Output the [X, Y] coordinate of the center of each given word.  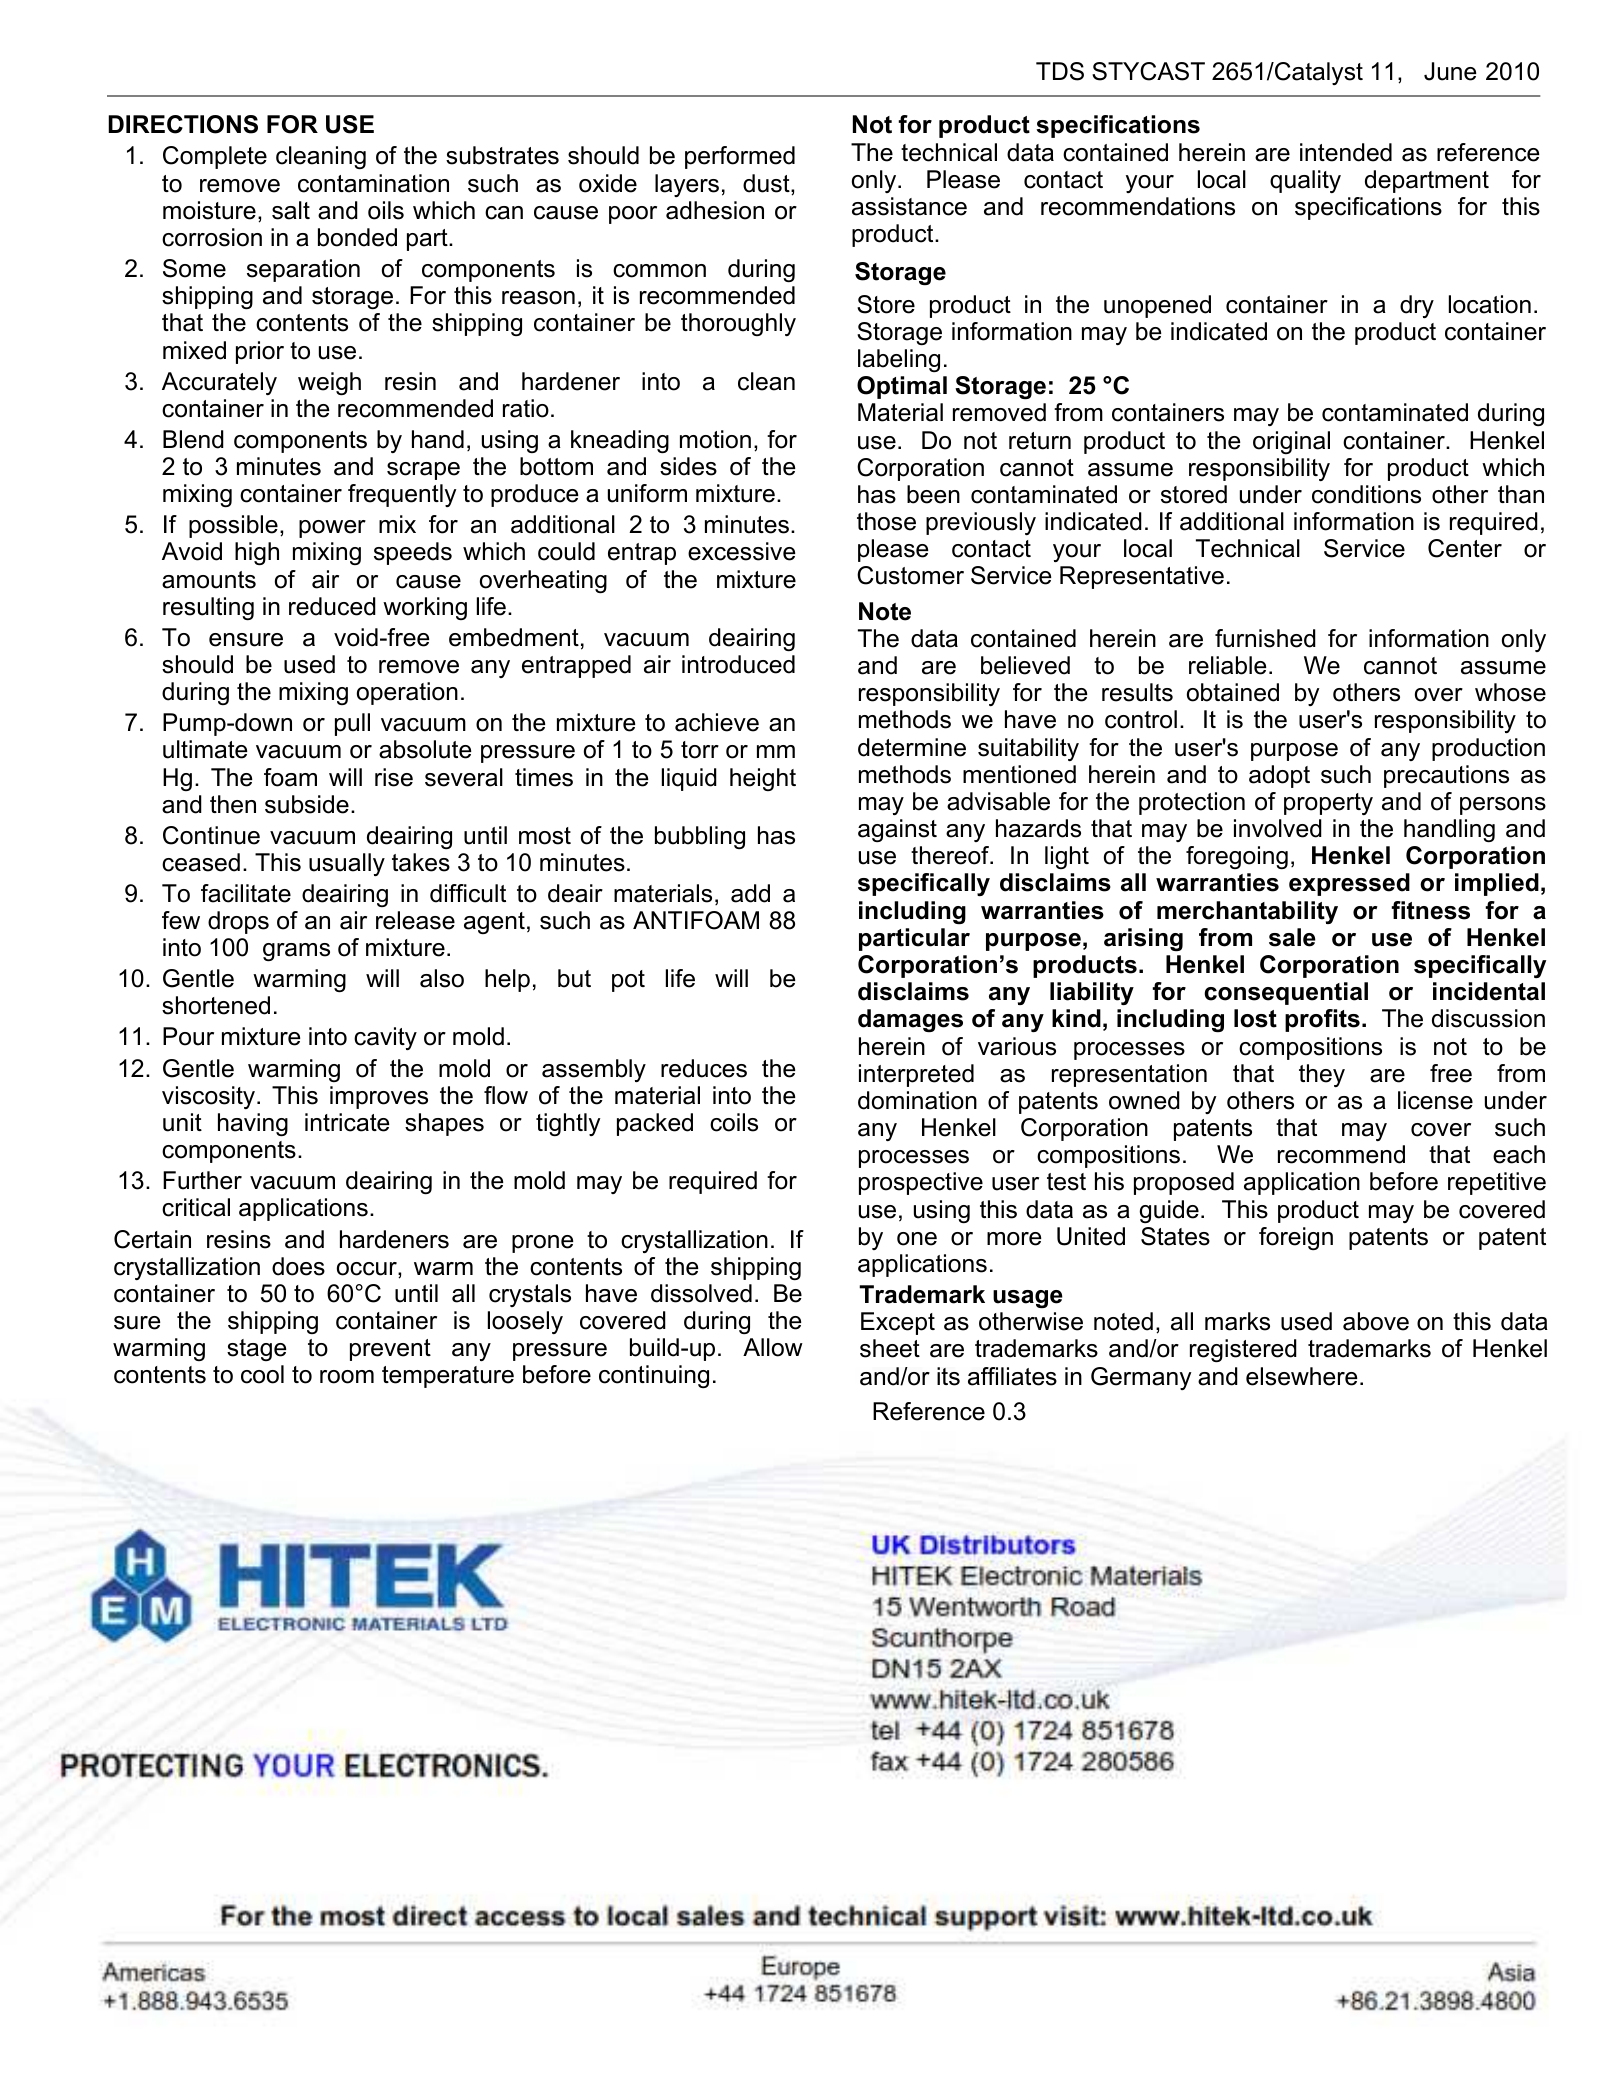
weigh [329, 383]
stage [256, 1350]
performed [740, 157]
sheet [890, 1348]
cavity [385, 1038]
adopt [1279, 776]
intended [1346, 152]
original [1291, 442]
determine [912, 747]
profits [1322, 1020]
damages [910, 1020]
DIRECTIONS [183, 124]
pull [352, 724]
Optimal [902, 387]
